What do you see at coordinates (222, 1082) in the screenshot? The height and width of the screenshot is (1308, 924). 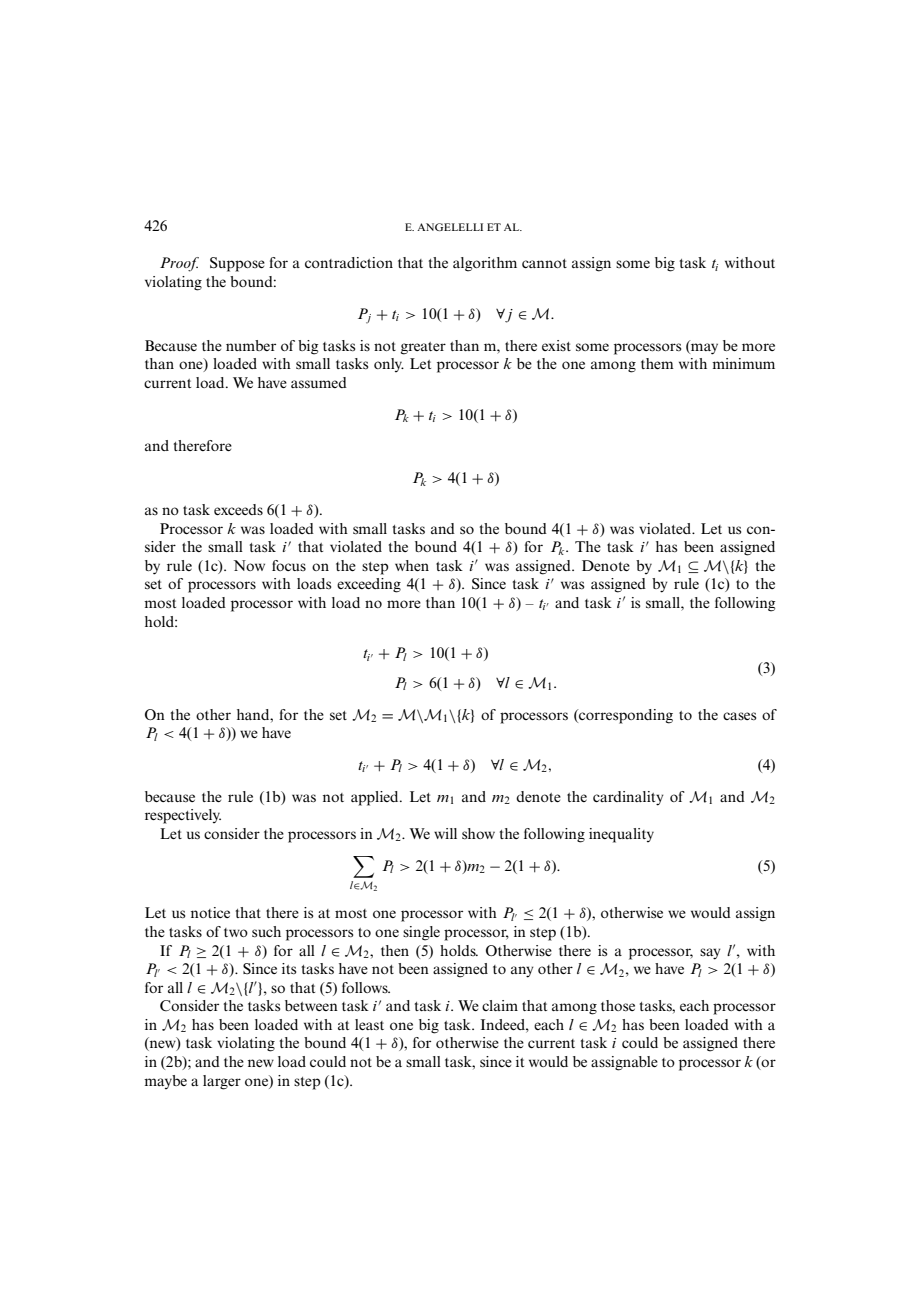 I see `larger` at bounding box center [222, 1082].
